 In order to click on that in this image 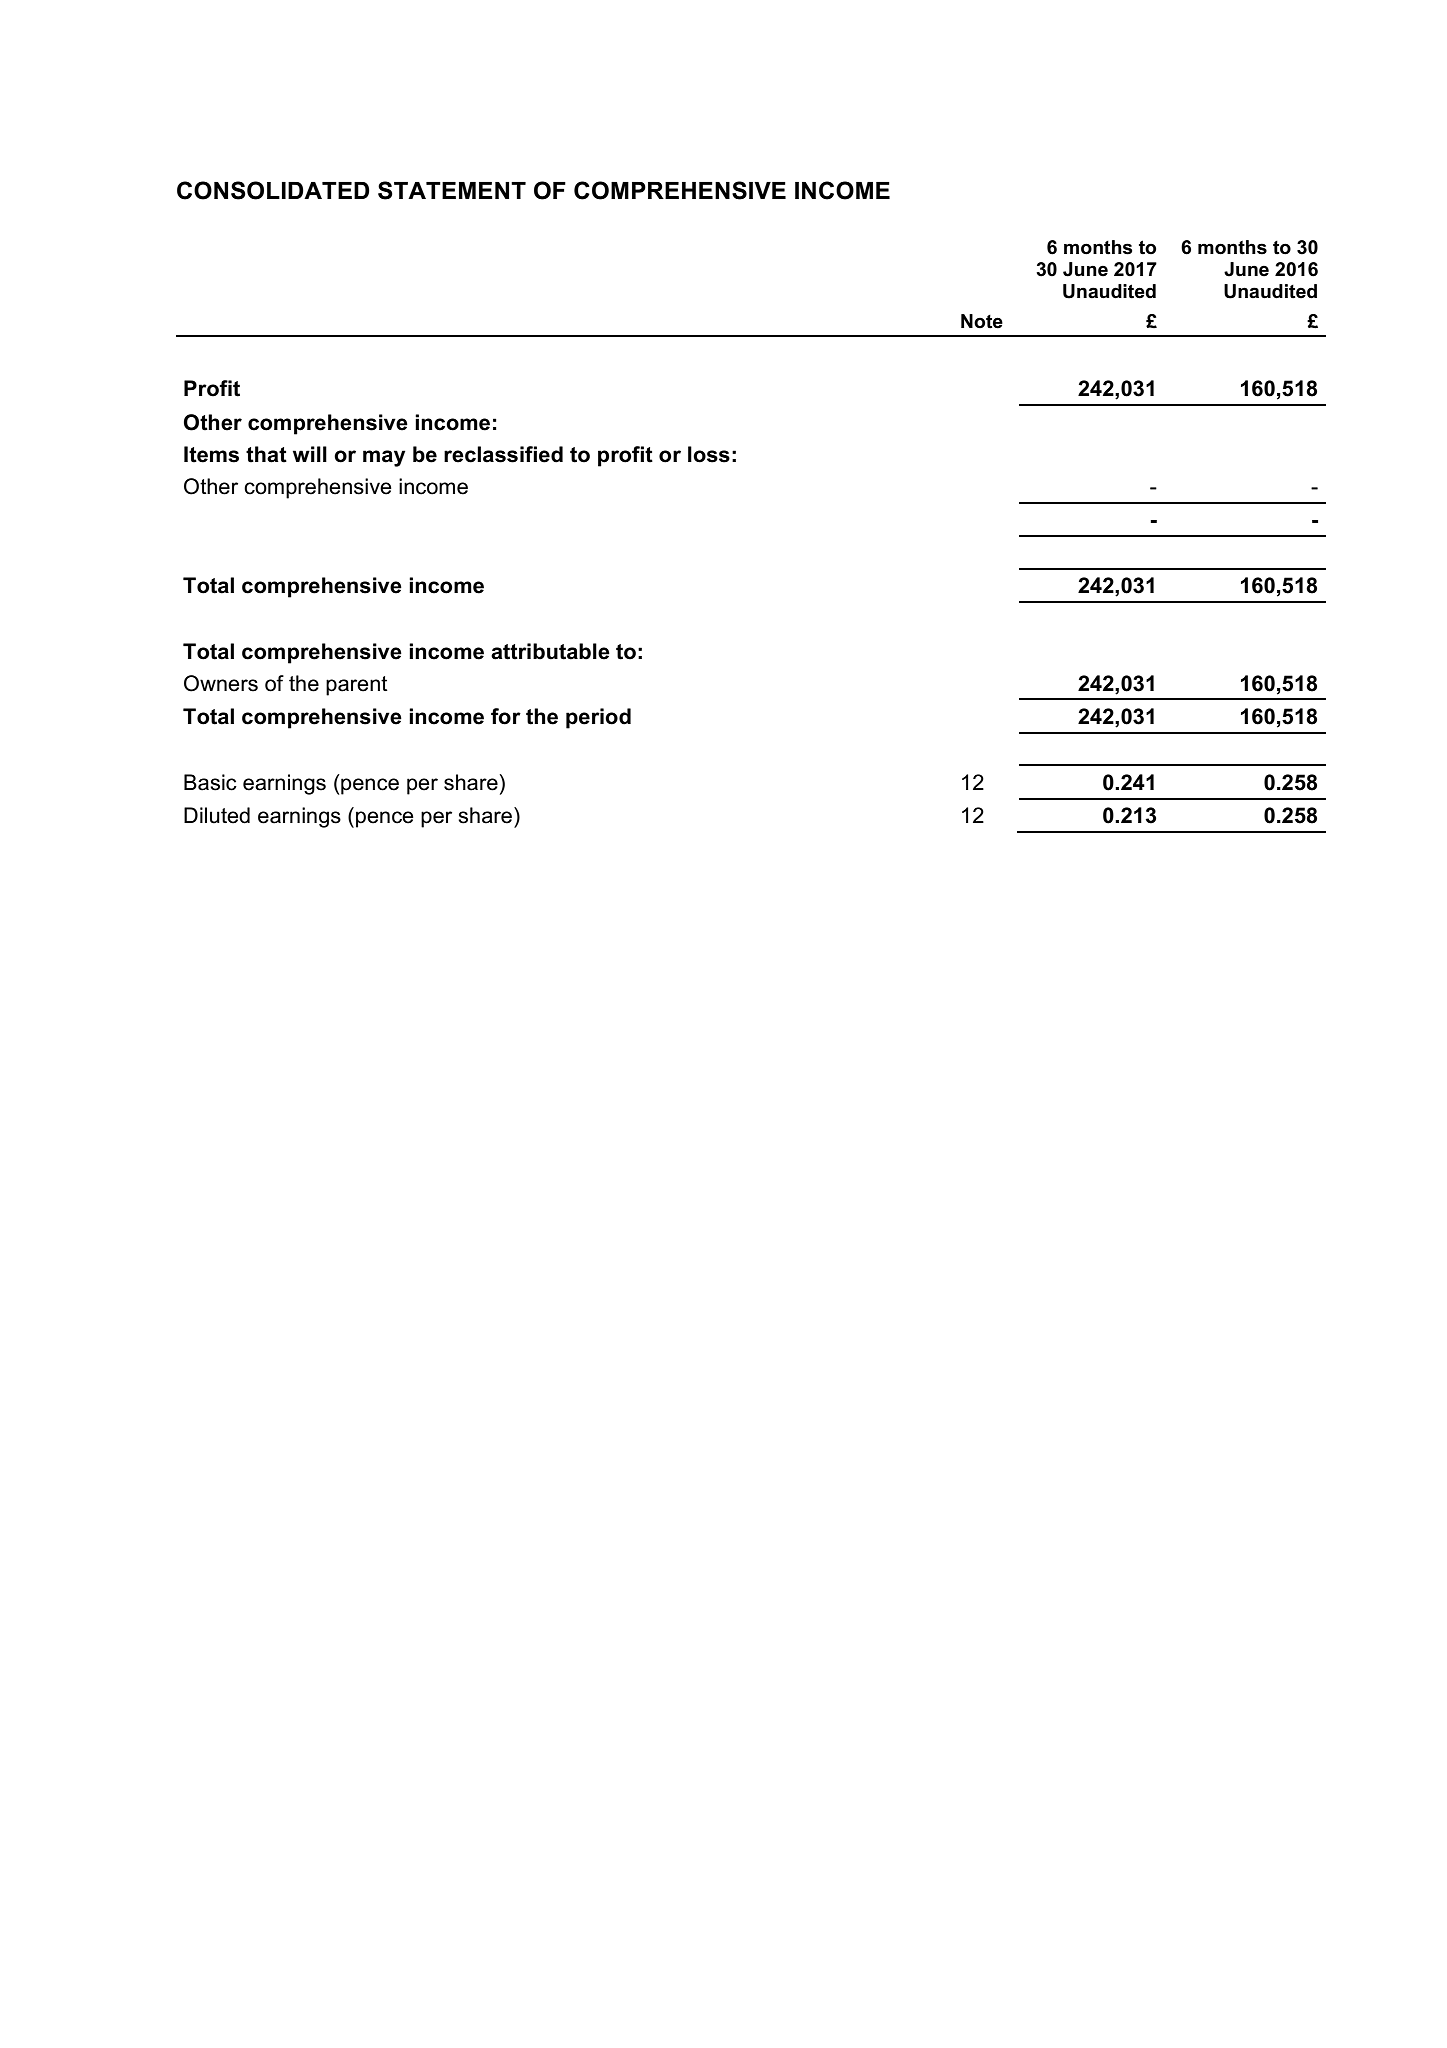, I will do `click(266, 454)`.
